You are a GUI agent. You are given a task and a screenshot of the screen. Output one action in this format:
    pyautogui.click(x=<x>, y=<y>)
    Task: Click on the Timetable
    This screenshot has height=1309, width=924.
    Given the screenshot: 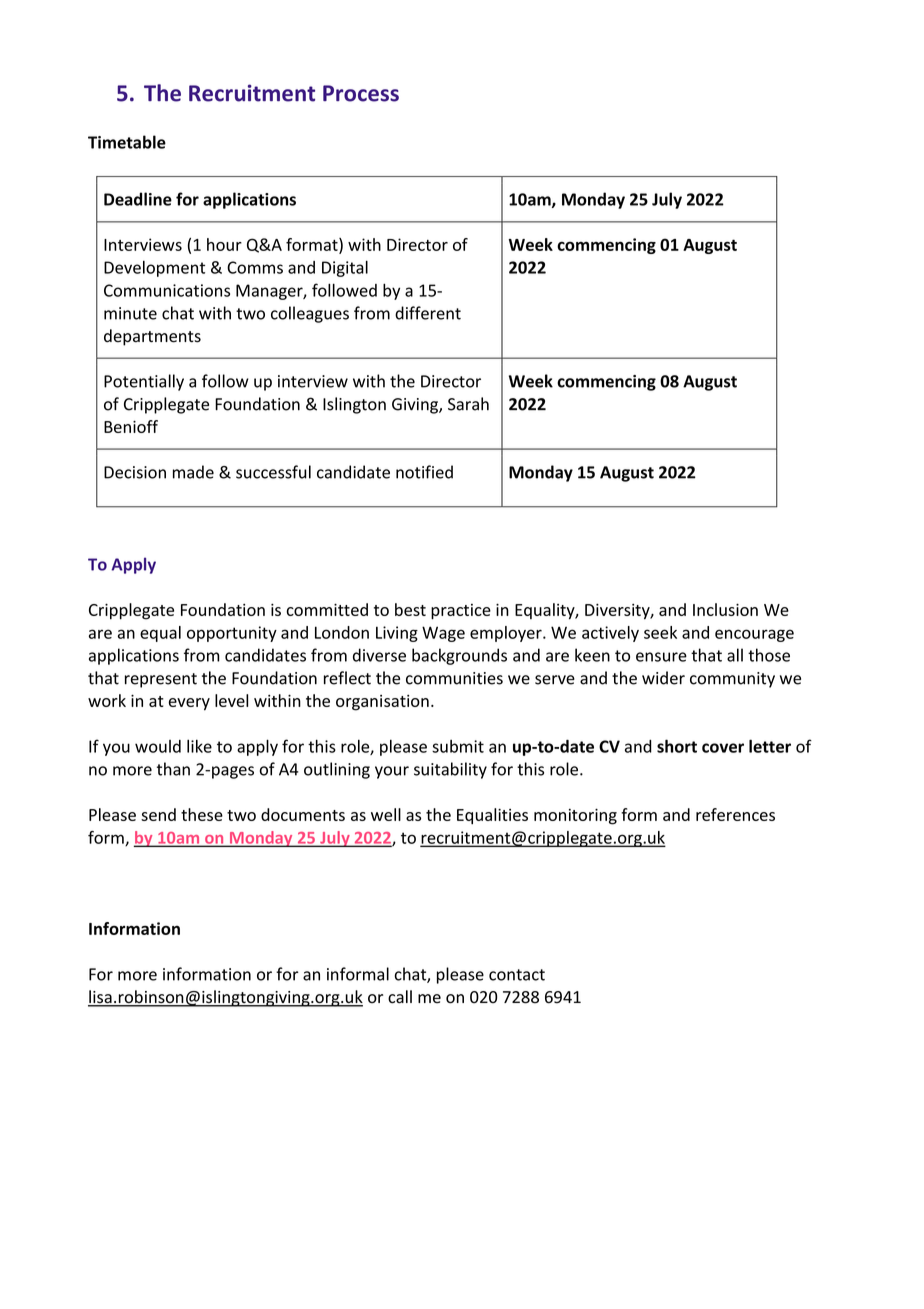 What is the action you would take?
    pyautogui.click(x=127, y=142)
